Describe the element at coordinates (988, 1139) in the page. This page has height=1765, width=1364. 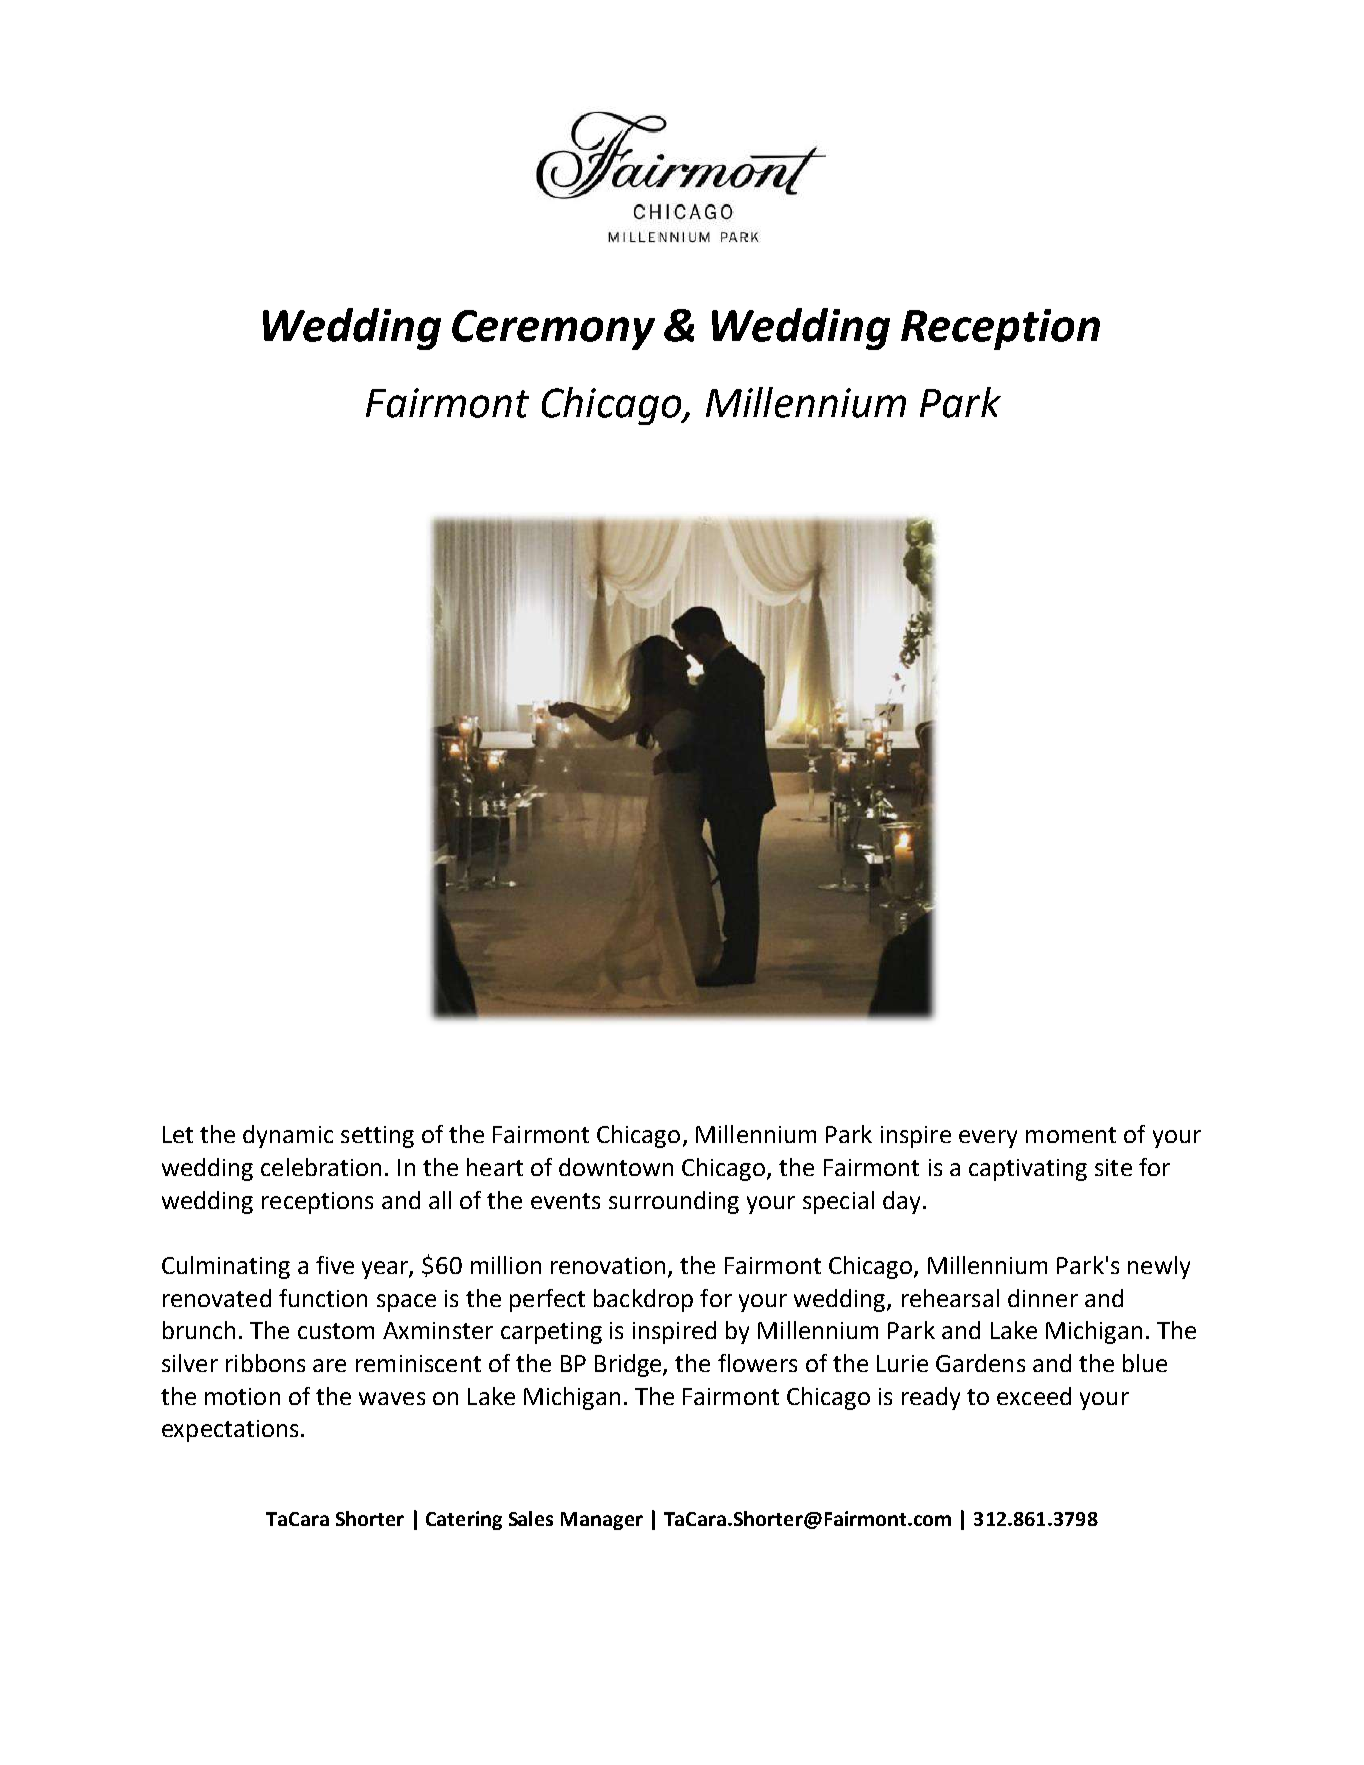
I see `every` at that location.
